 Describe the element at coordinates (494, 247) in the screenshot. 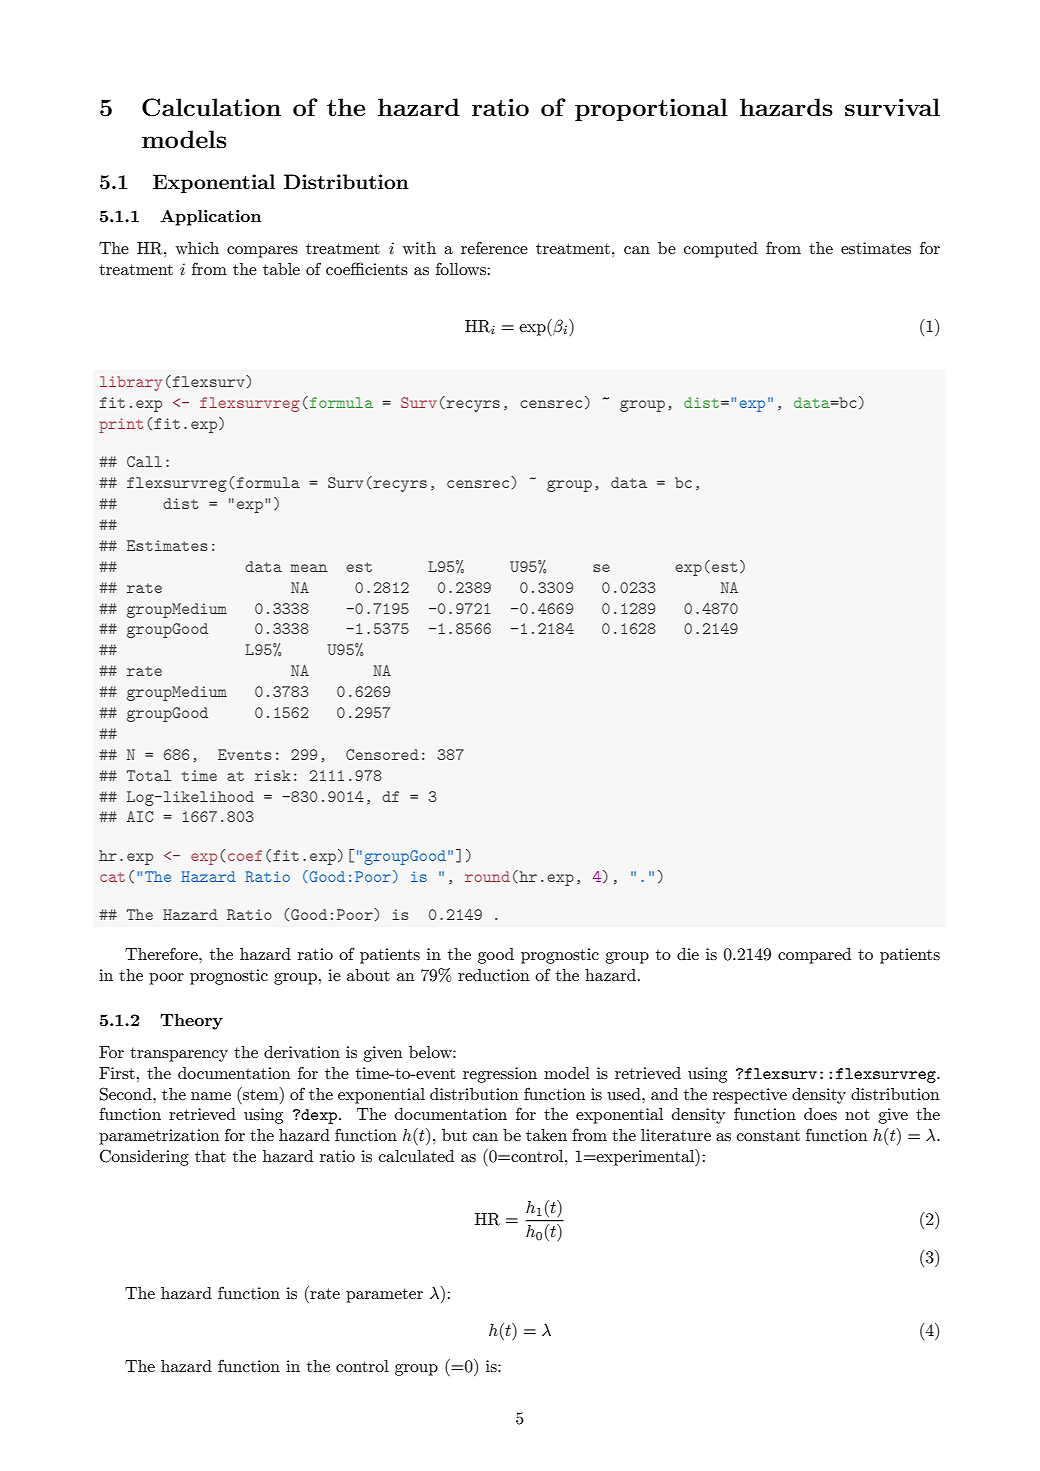

I see `reference` at that location.
